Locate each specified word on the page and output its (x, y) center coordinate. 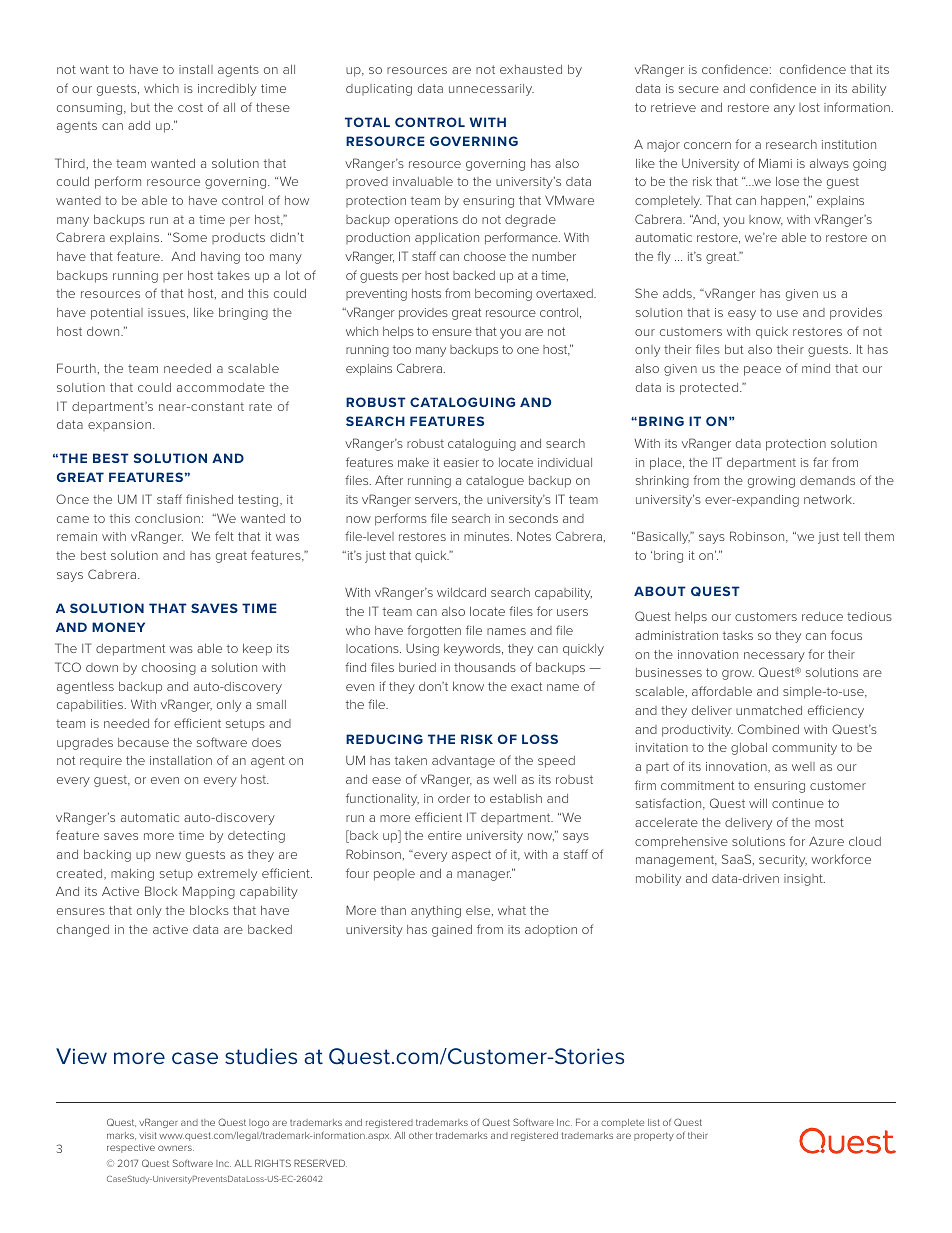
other (420, 1135)
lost (809, 107)
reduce (822, 616)
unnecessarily (491, 90)
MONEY (118, 627)
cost (190, 107)
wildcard (461, 592)
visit (148, 1135)
